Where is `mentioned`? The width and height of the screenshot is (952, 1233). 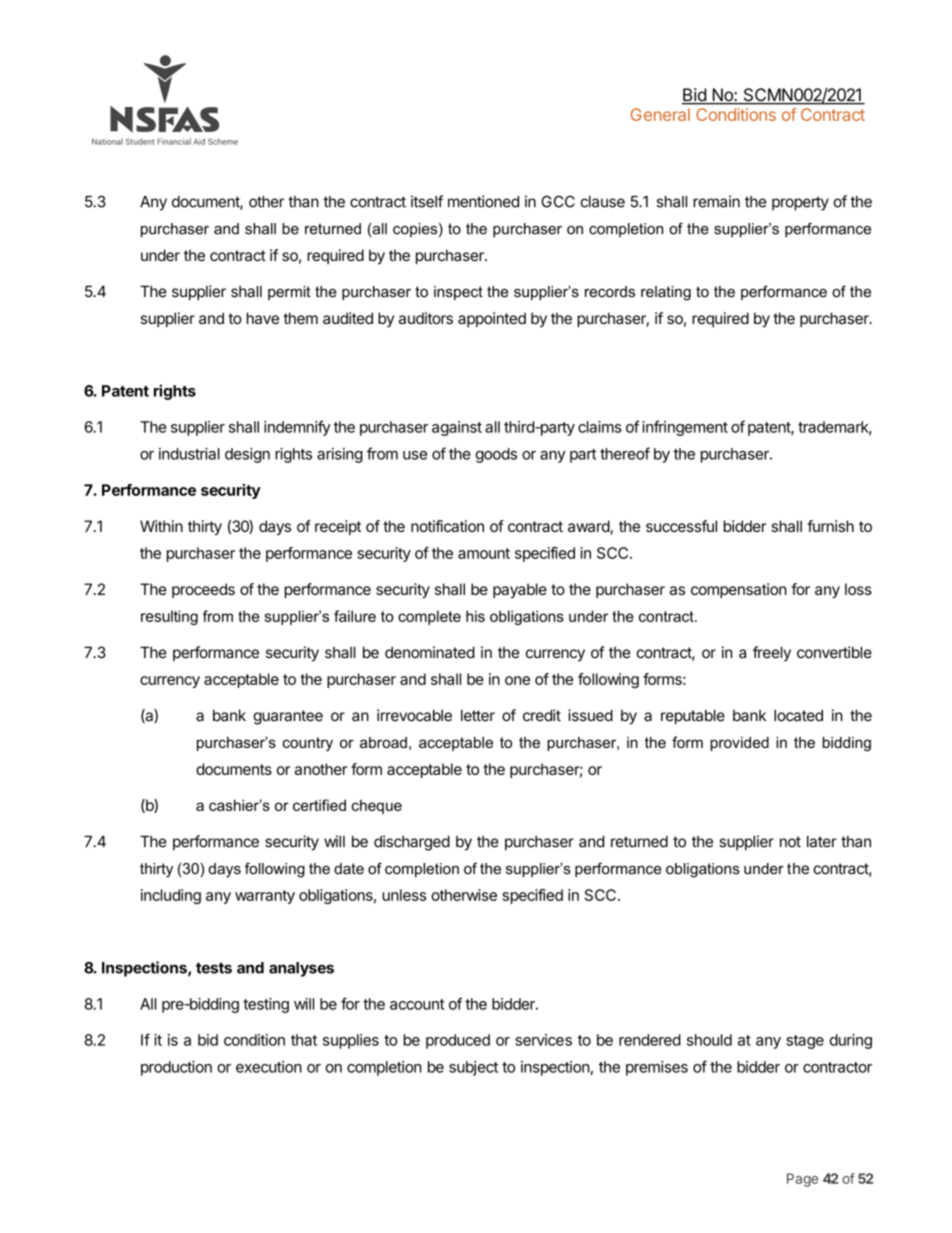
mentioned is located at coordinates (483, 201).
